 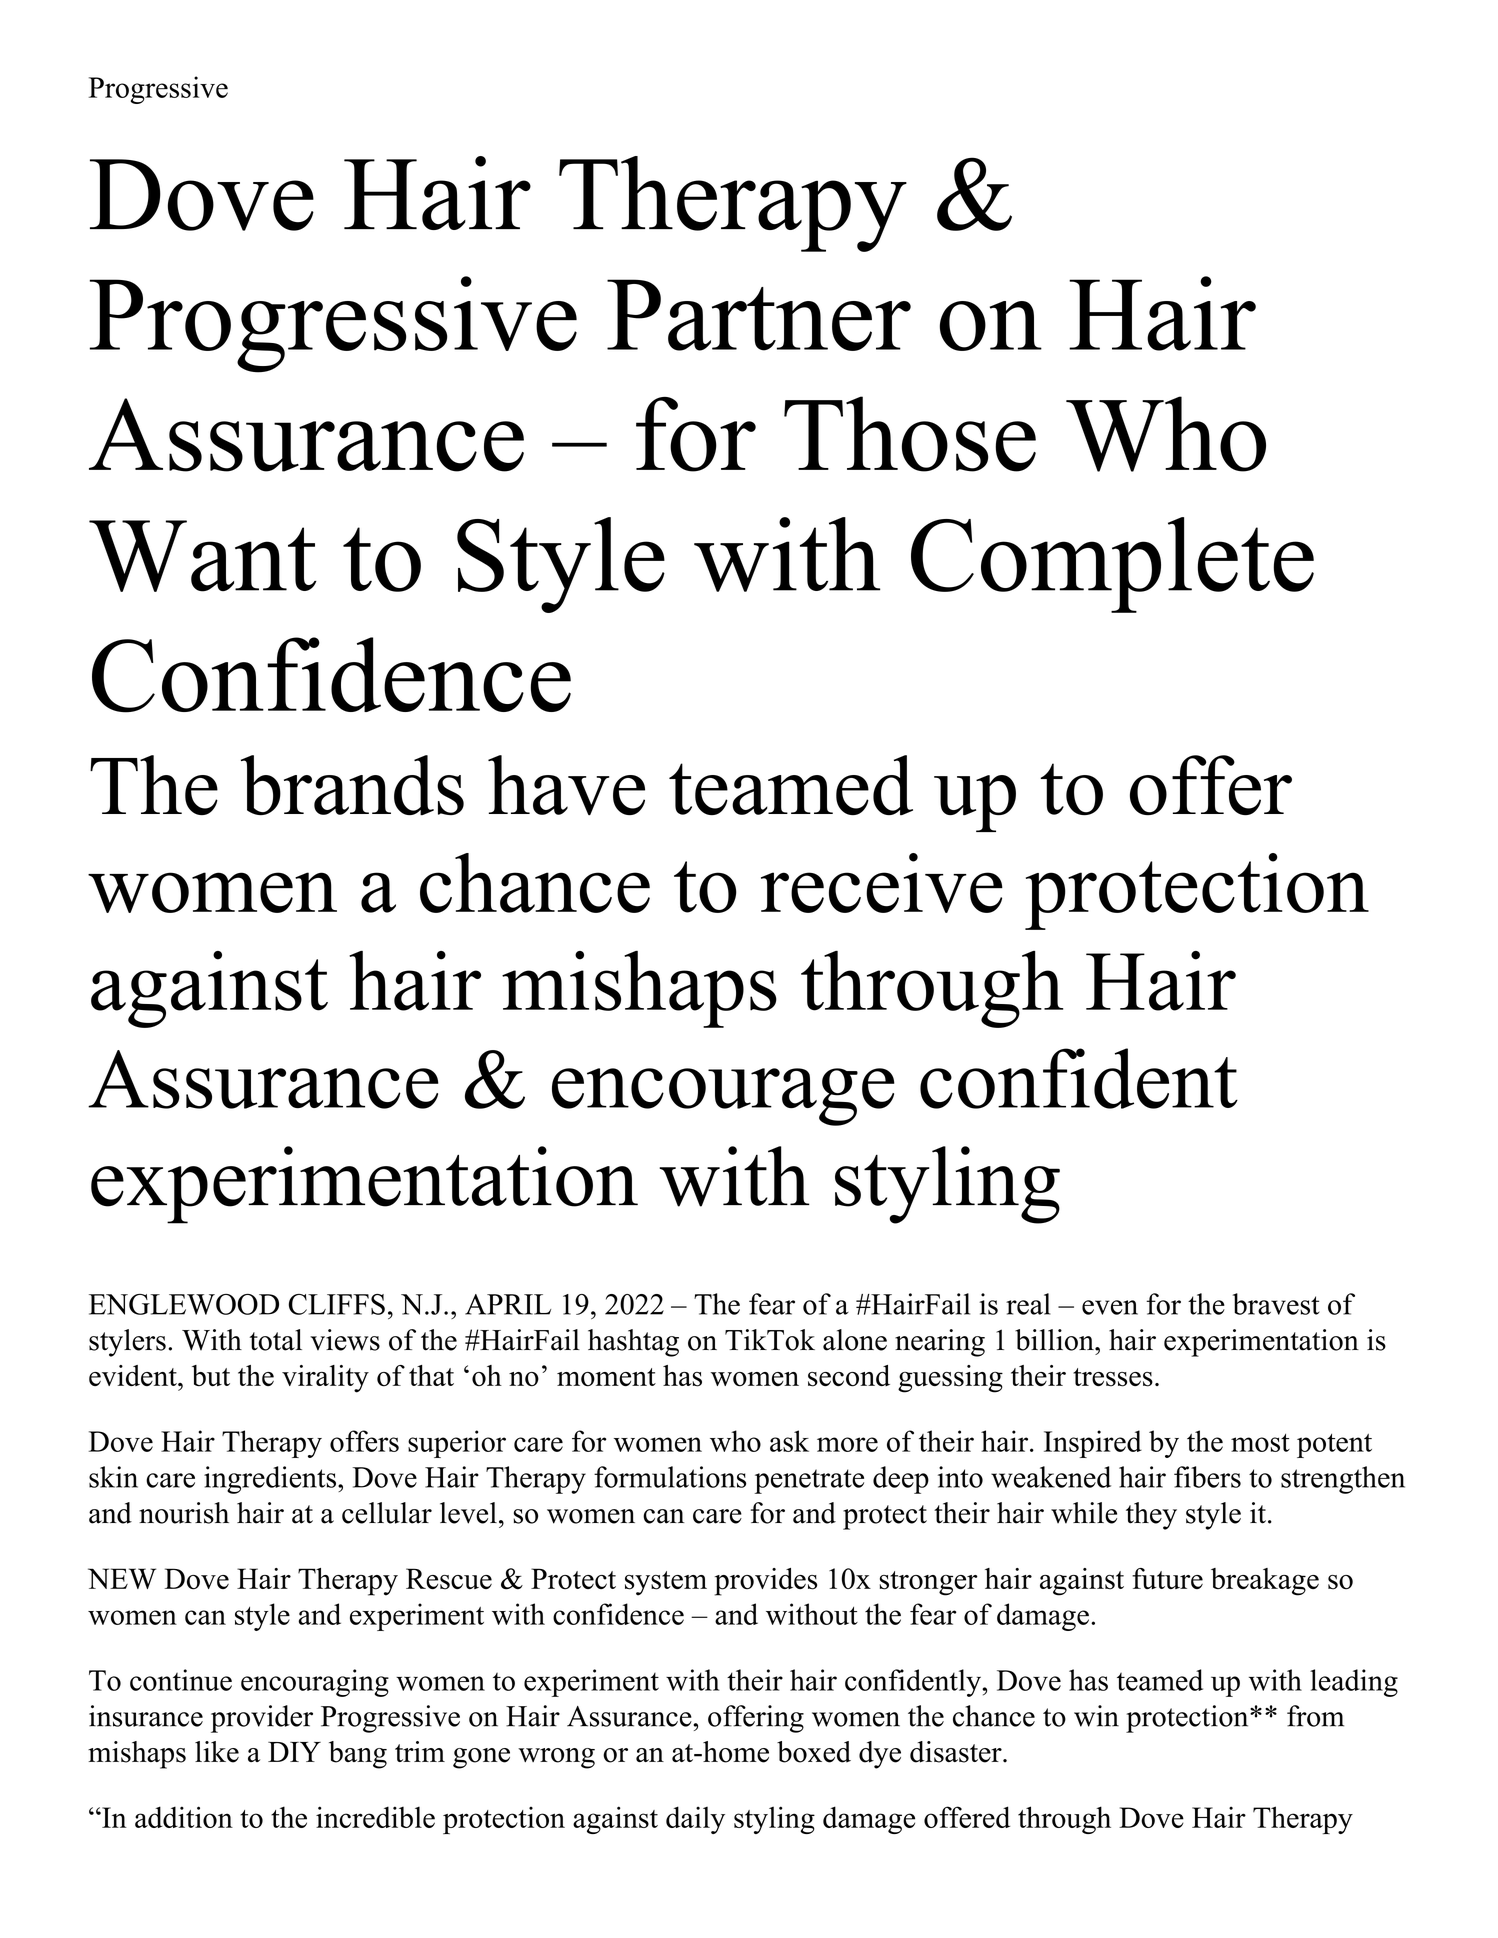 I want to click on but, so click(x=211, y=1375).
